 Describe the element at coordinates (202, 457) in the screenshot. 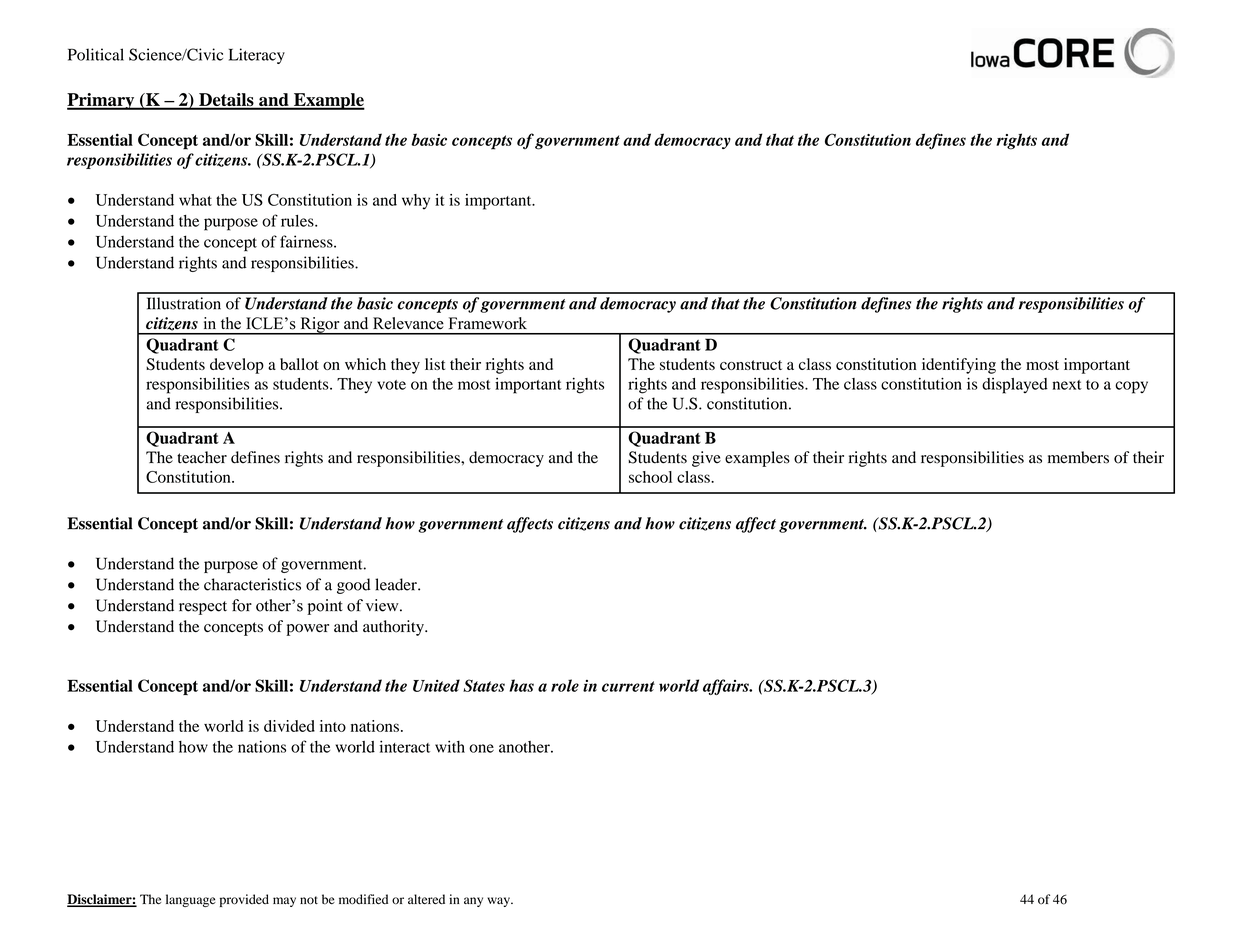

I see `teacher` at that location.
